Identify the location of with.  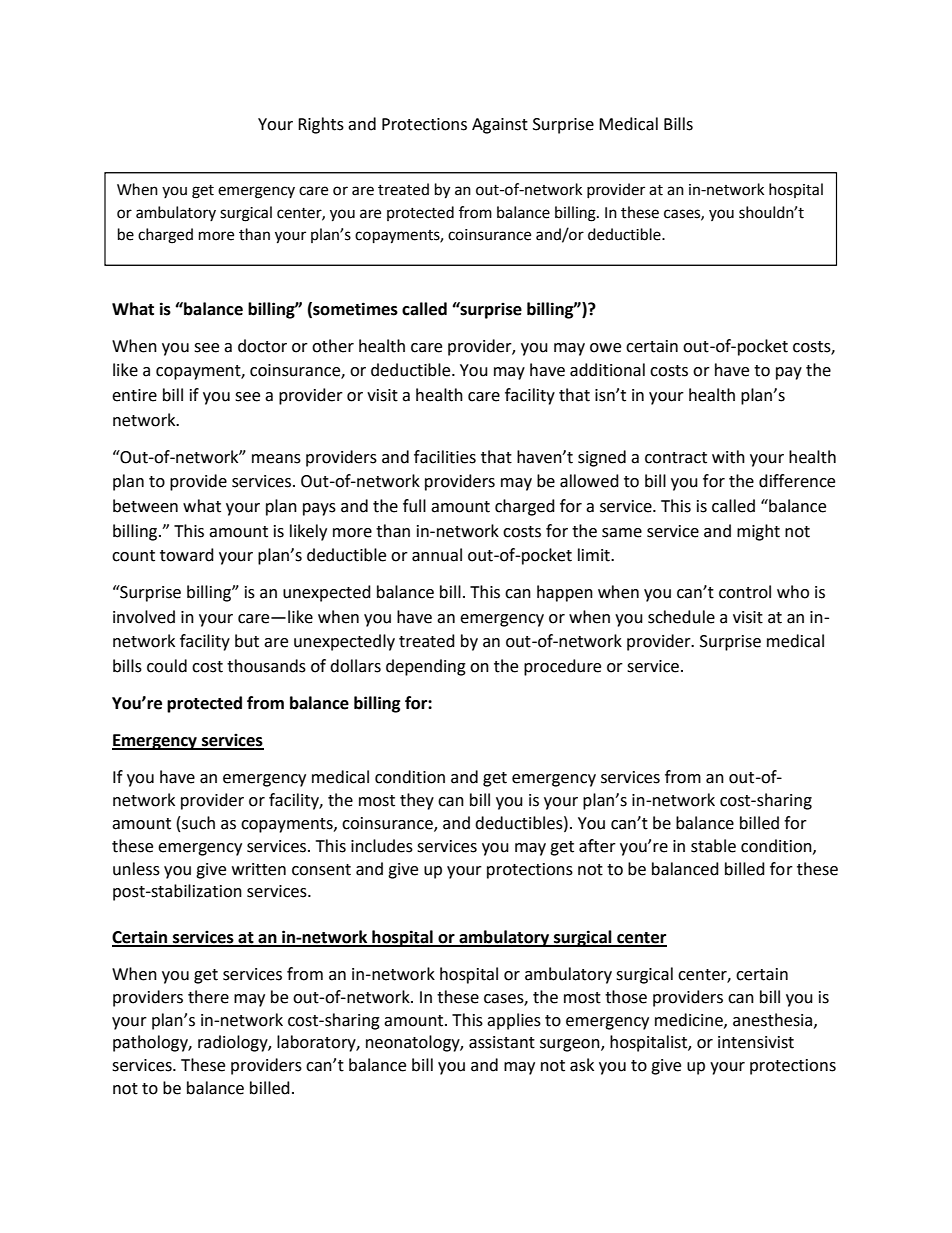
(728, 457).
